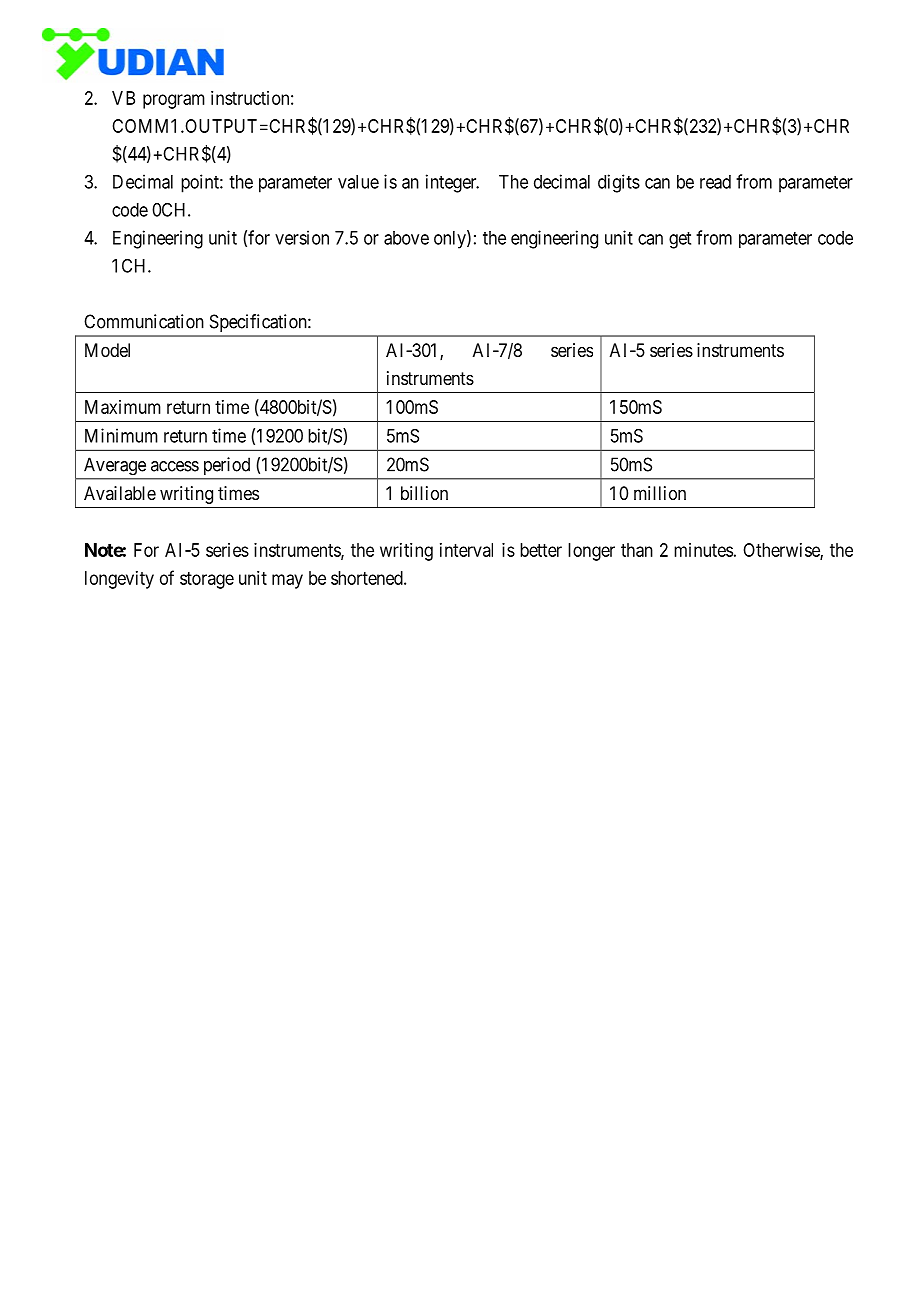 This screenshot has width=924, height=1308. I want to click on Model, so click(107, 350).
